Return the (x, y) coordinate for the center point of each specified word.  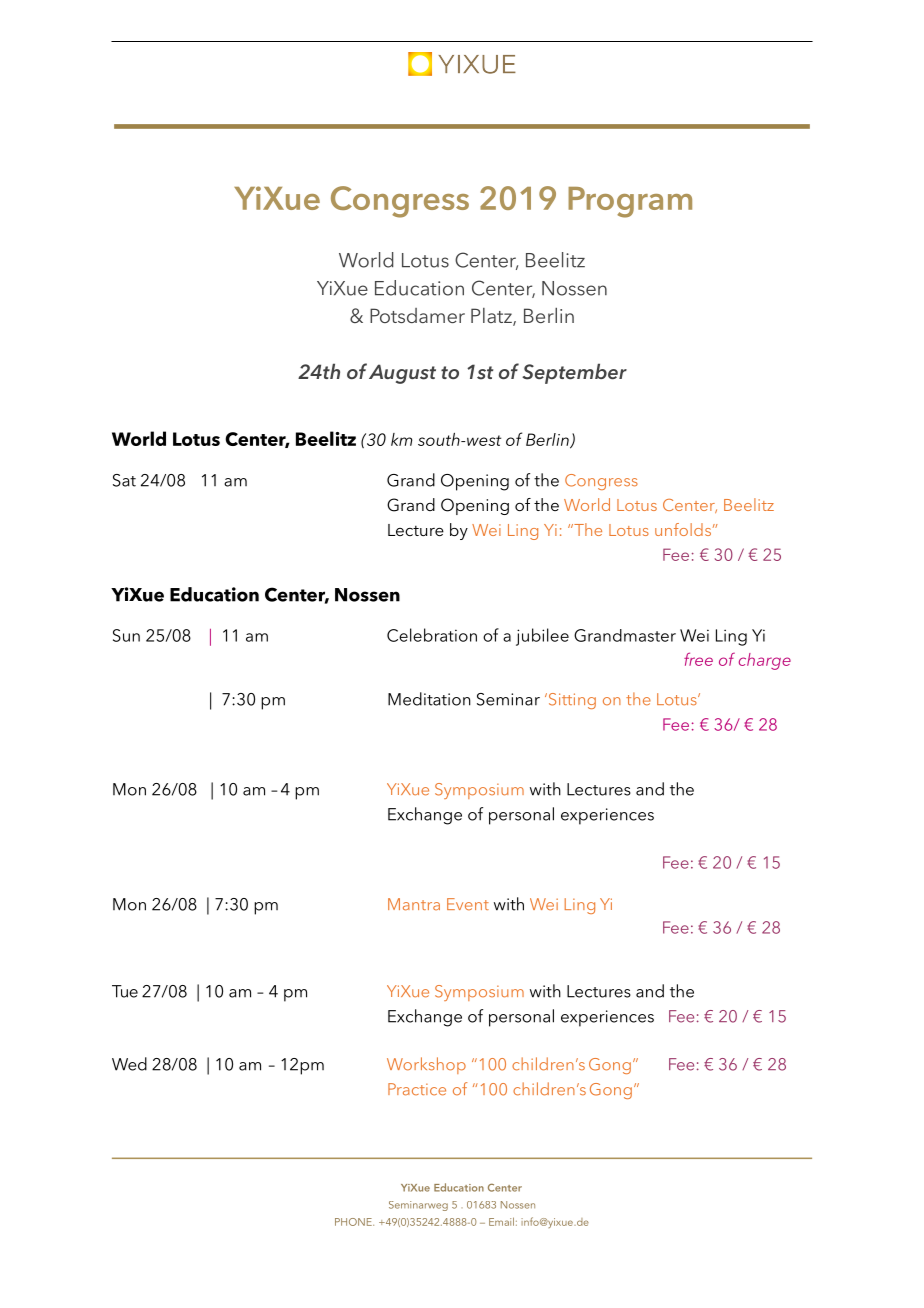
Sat (124, 480)
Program (630, 202)
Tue (125, 991)
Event (468, 904)
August (402, 374)
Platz (492, 317)
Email (501, 1221)
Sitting (571, 701)
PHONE (354, 1222)
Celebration (432, 635)
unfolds (683, 529)
